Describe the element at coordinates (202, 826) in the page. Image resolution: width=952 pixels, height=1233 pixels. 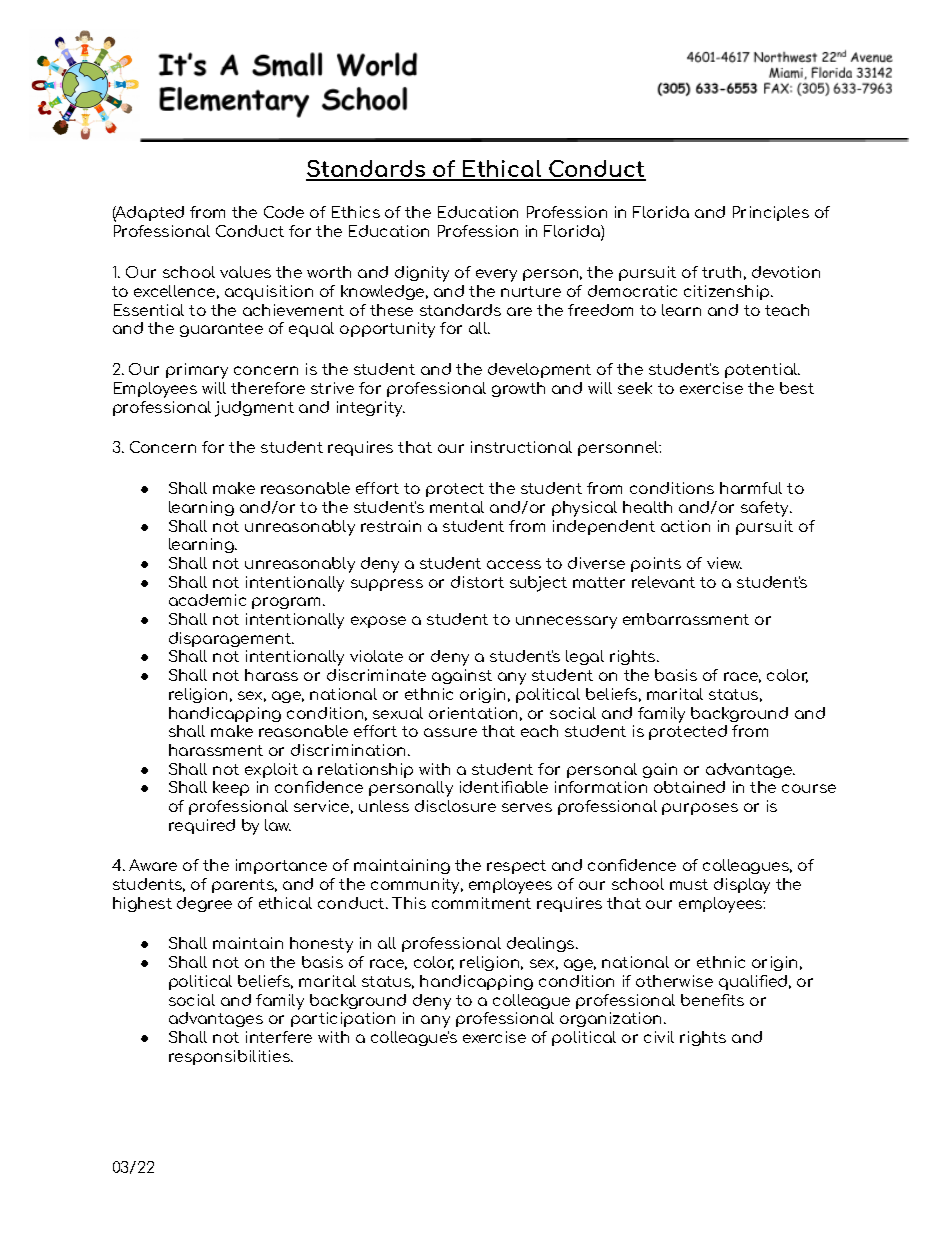
I see `required` at that location.
